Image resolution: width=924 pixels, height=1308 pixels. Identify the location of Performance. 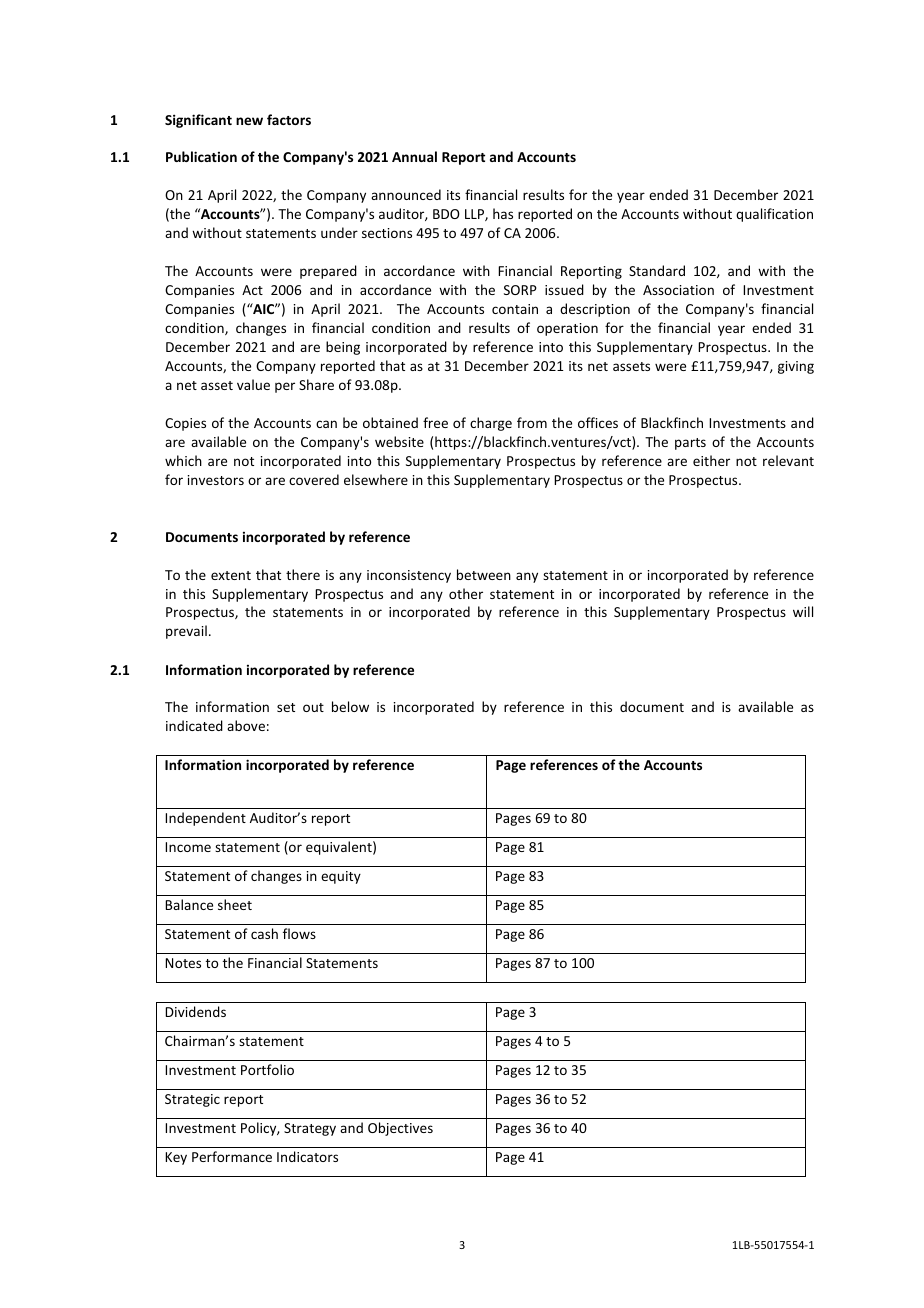
(232, 1156).
